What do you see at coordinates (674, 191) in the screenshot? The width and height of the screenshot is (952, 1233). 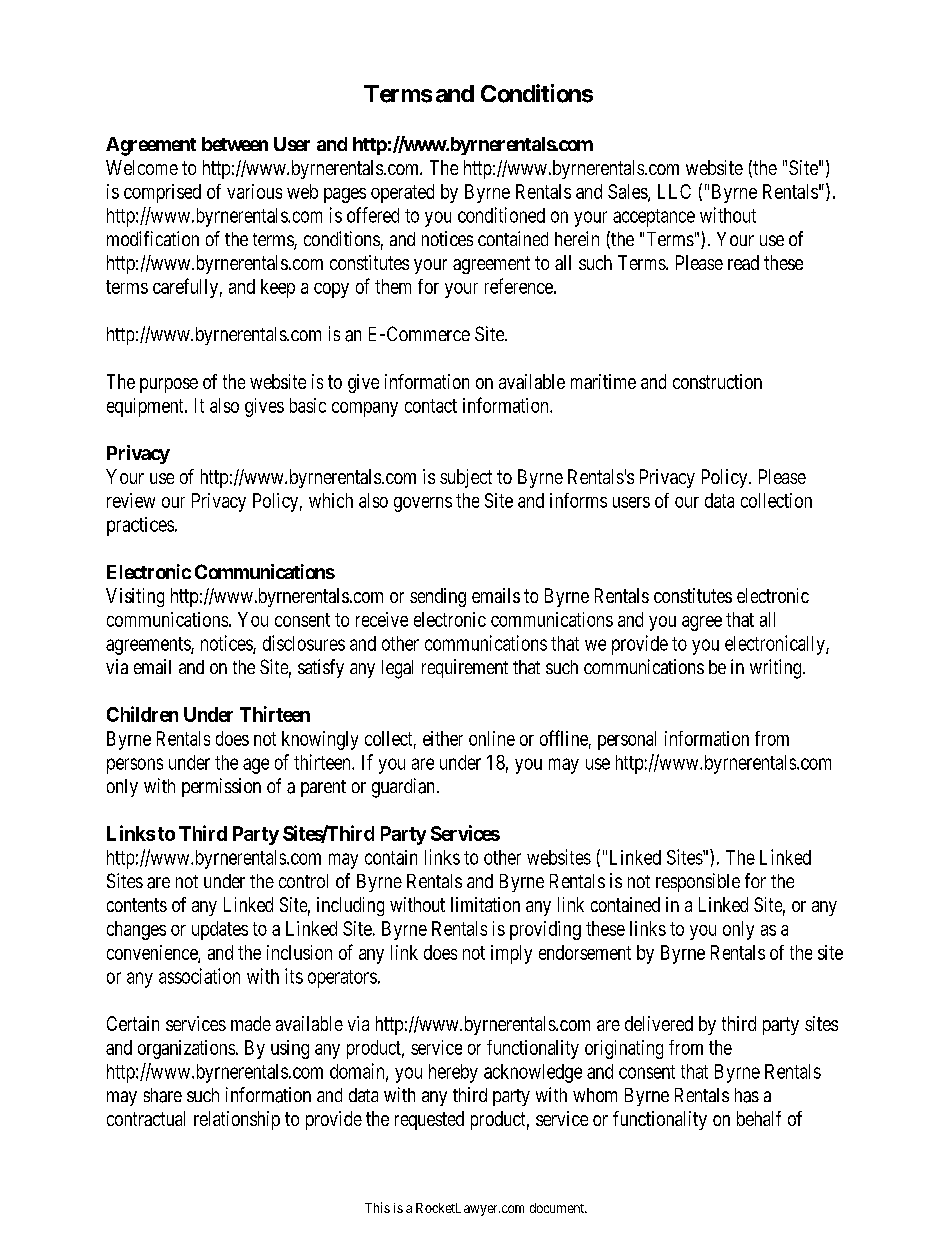 I see `LLC` at bounding box center [674, 191].
